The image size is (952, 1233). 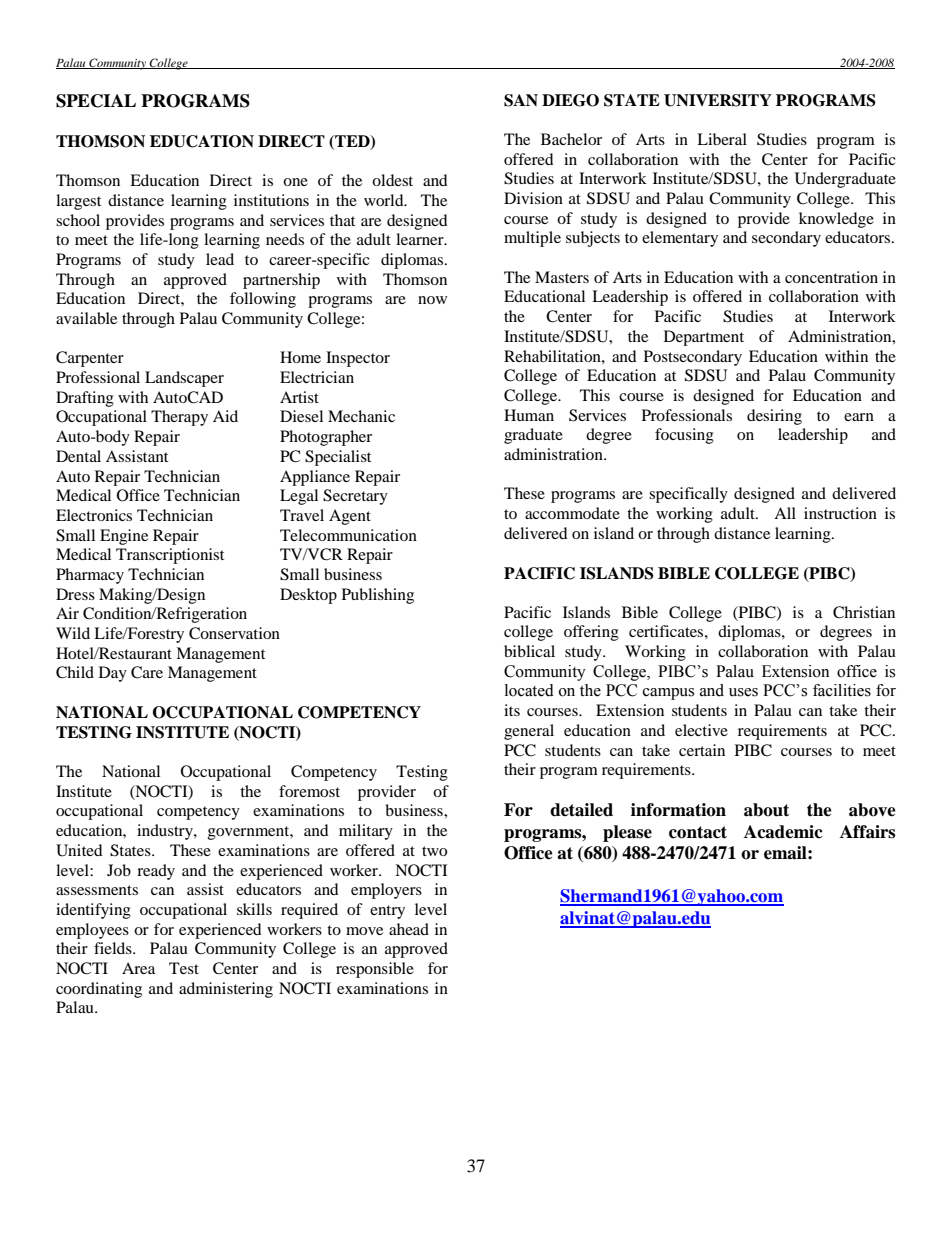 What do you see at coordinates (722, 139) in the screenshot?
I see `Liberal` at bounding box center [722, 139].
